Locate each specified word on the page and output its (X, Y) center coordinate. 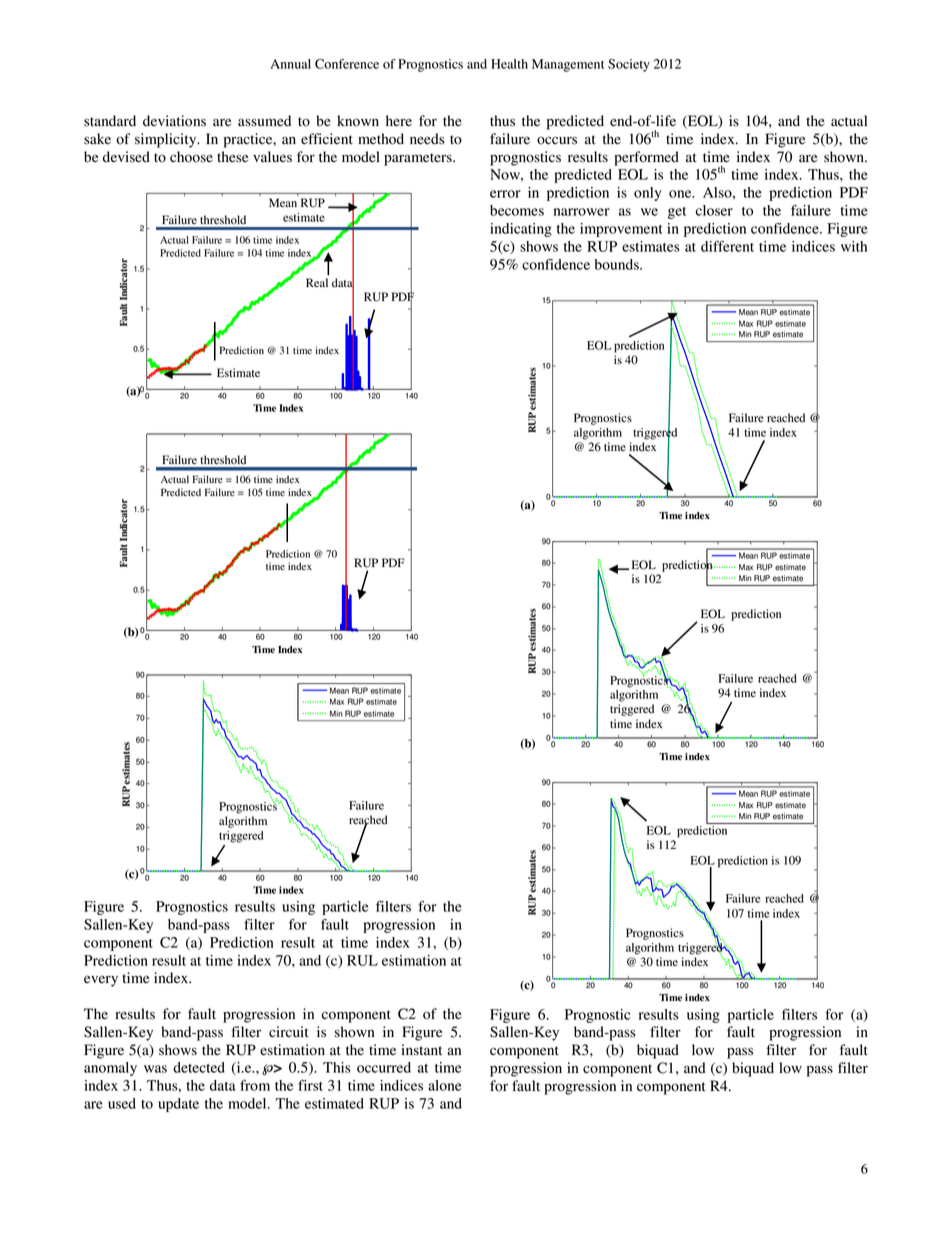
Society (629, 65)
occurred (384, 1067)
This (337, 1067)
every (101, 981)
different (727, 246)
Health (509, 64)
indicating (521, 230)
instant (421, 1050)
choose (191, 157)
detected (199, 1067)
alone (445, 1085)
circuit (289, 1031)
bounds (618, 264)
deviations (174, 121)
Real (317, 282)
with (854, 246)
